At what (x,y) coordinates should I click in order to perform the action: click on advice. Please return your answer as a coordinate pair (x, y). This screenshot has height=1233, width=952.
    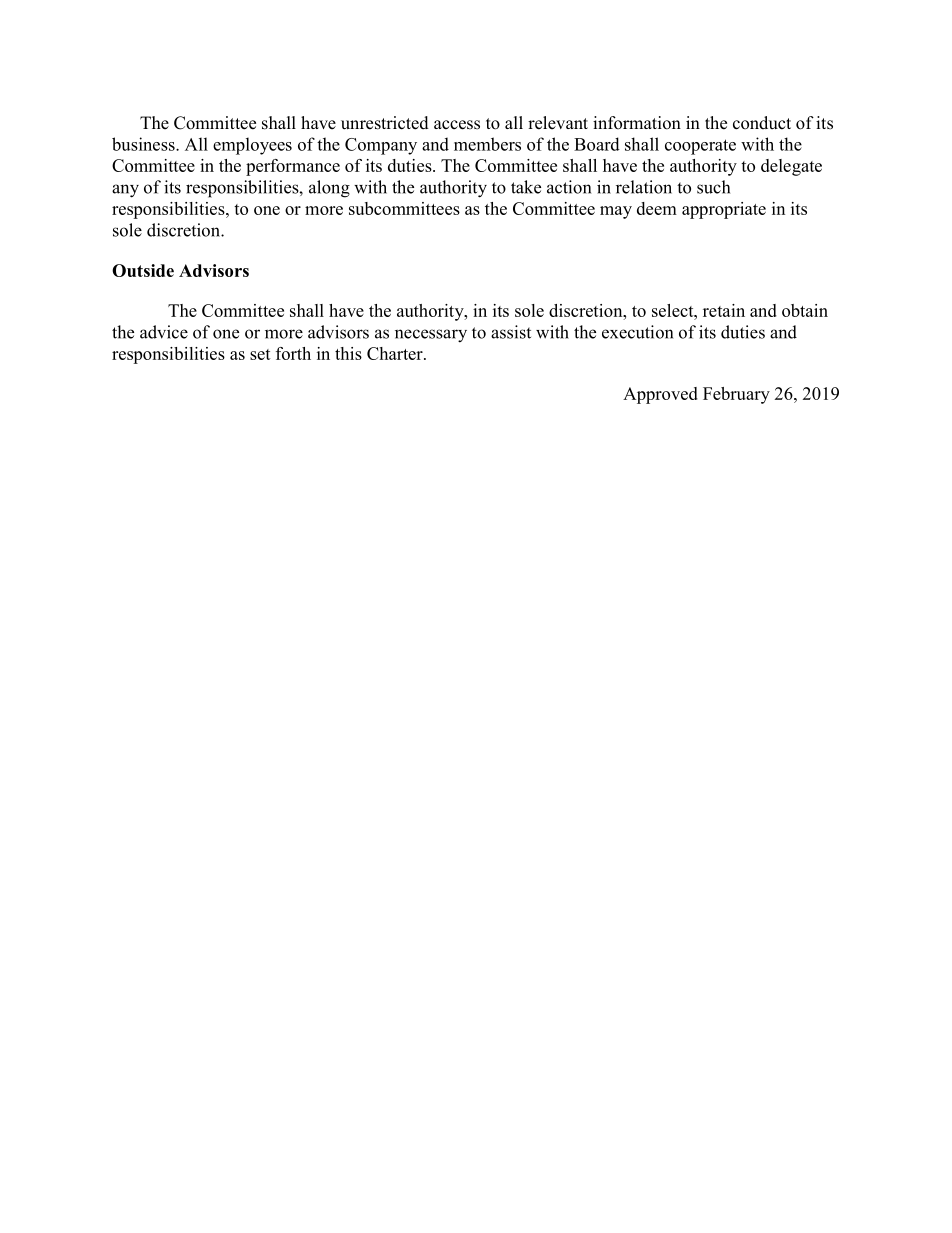
    Looking at the image, I should click on (164, 332).
